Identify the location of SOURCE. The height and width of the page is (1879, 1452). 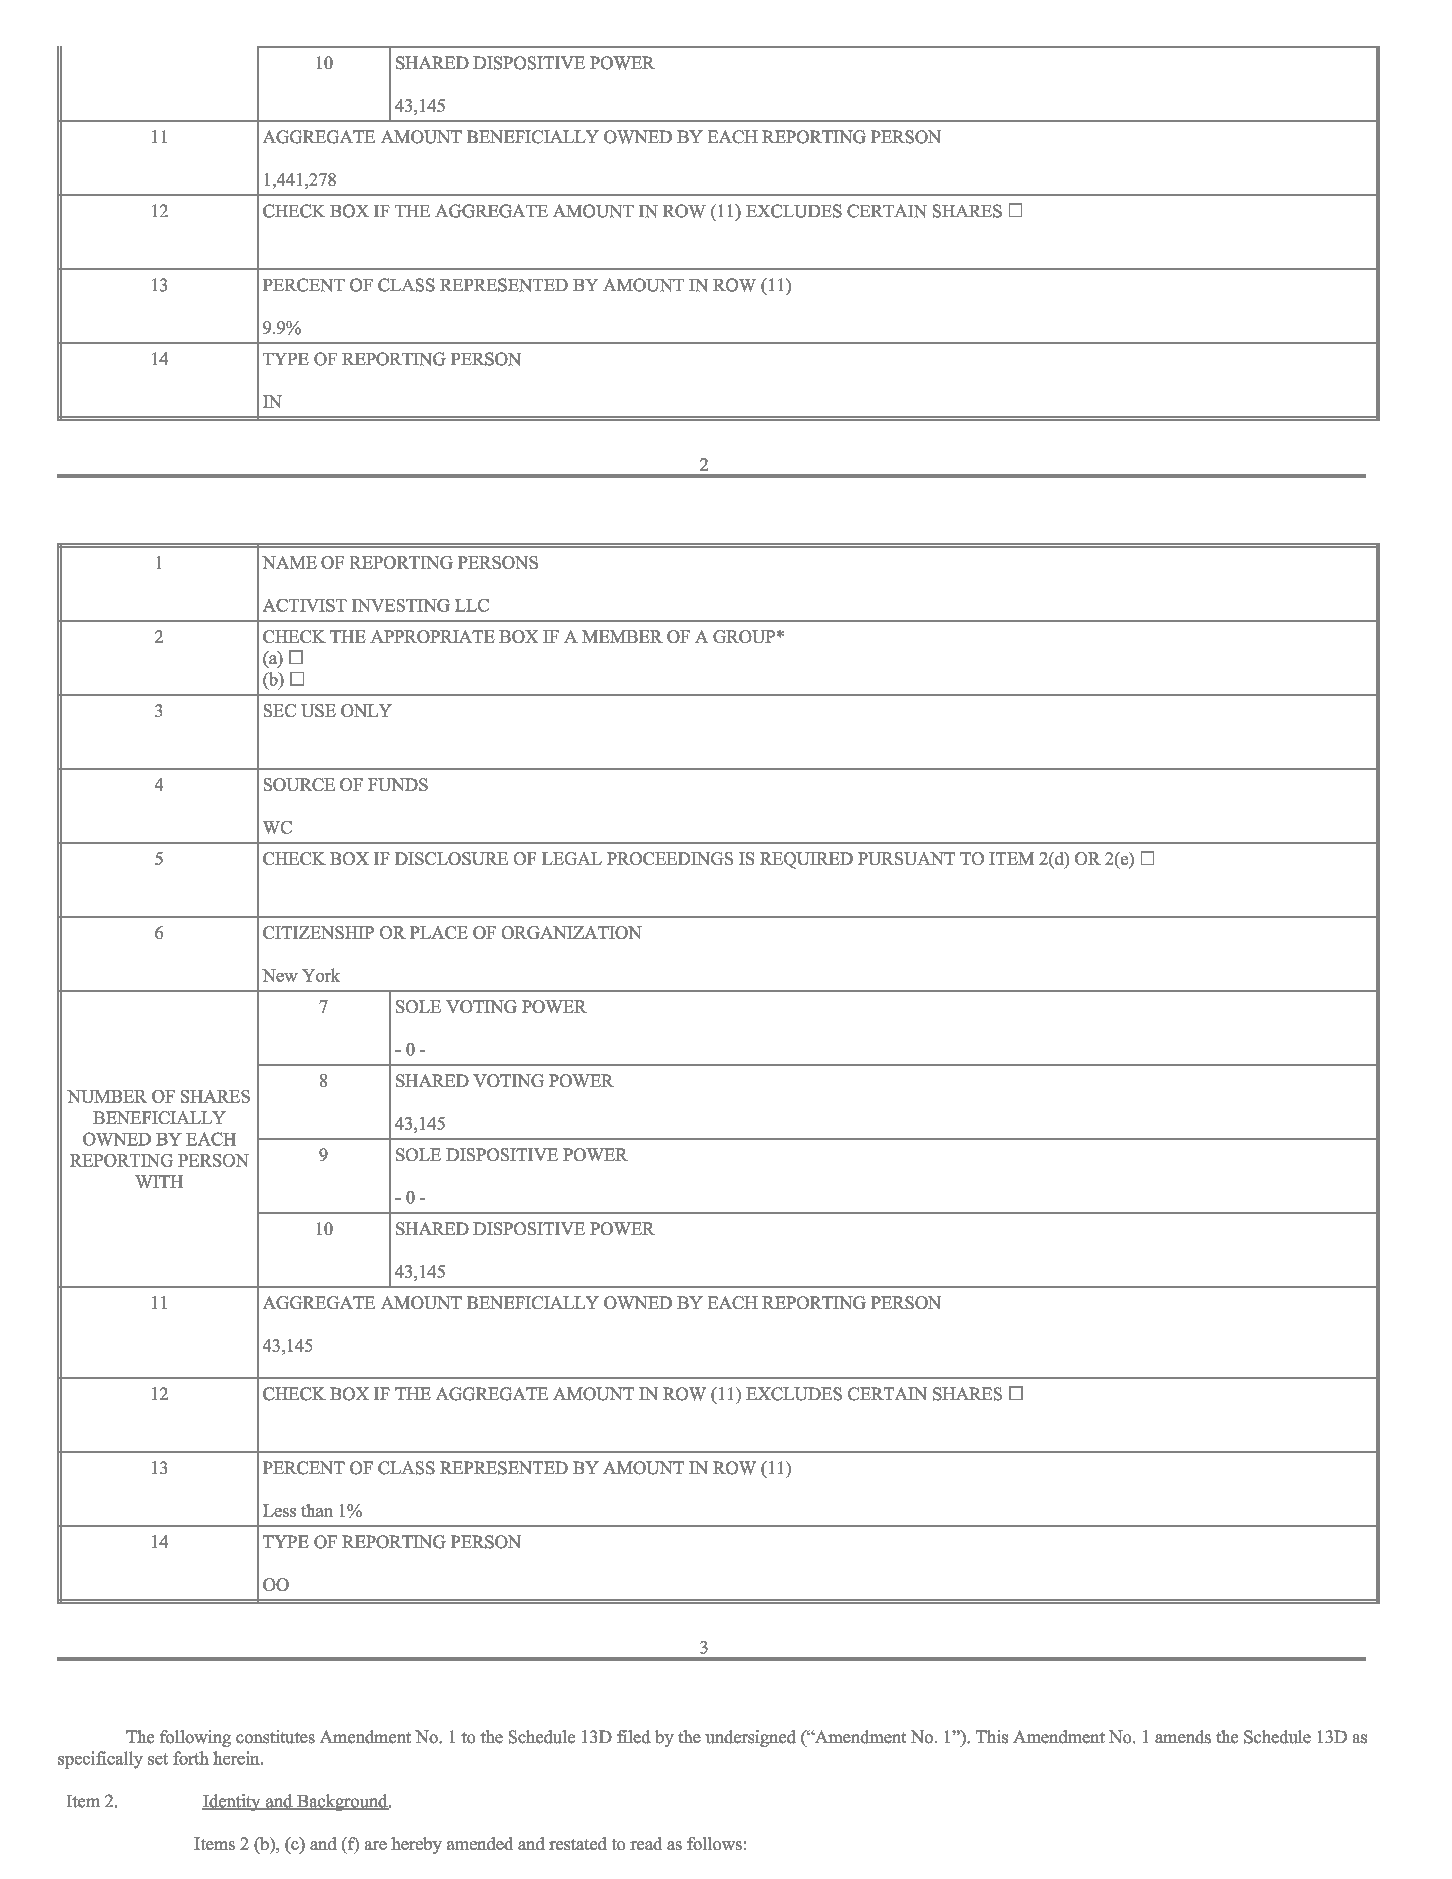
(299, 784).
